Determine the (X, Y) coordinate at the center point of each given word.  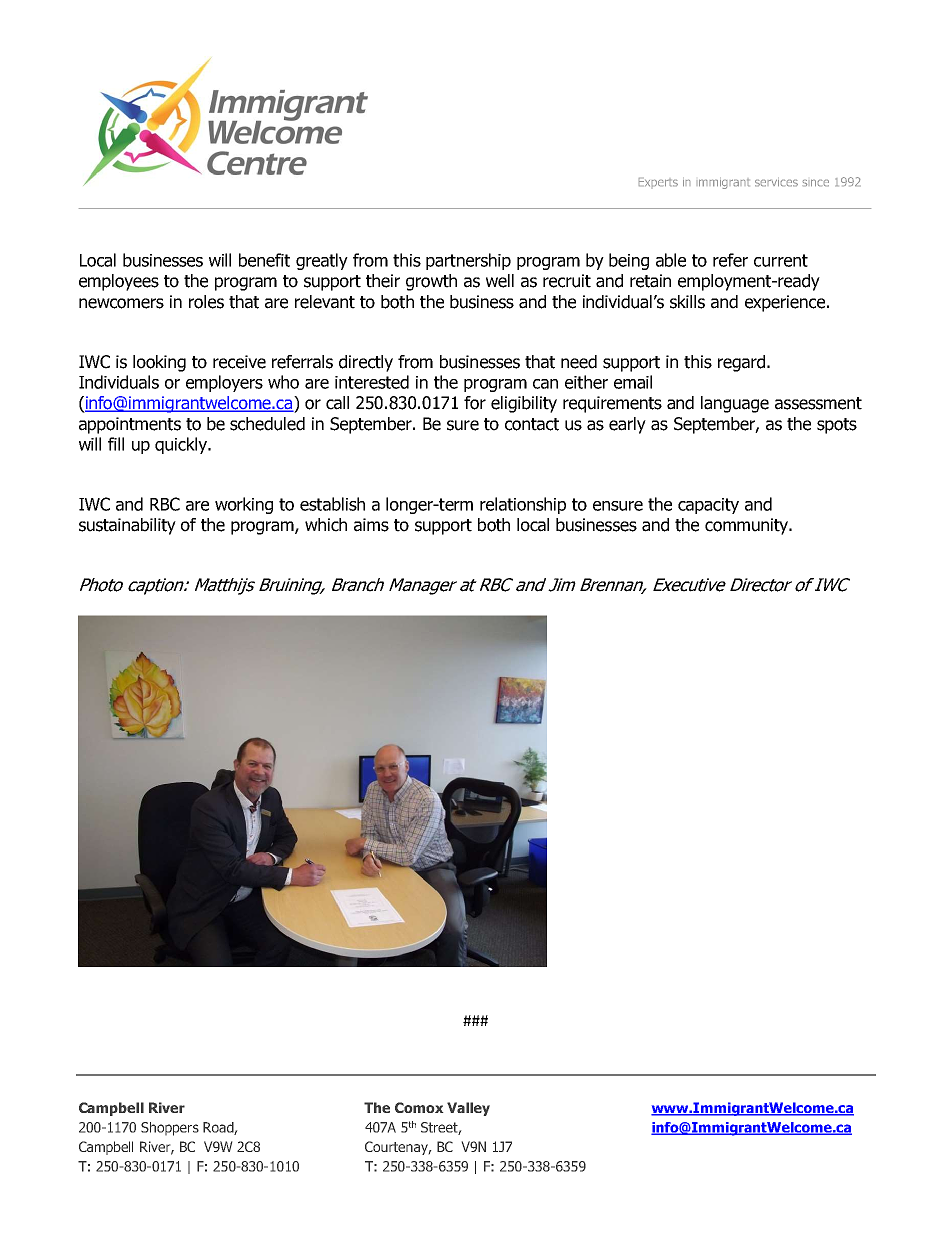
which (326, 525)
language (735, 404)
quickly (182, 445)
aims (371, 525)
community (747, 526)
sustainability (127, 526)
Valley (468, 1109)
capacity (708, 506)
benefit (264, 260)
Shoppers (170, 1129)
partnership (468, 261)
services (776, 183)
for (475, 403)
